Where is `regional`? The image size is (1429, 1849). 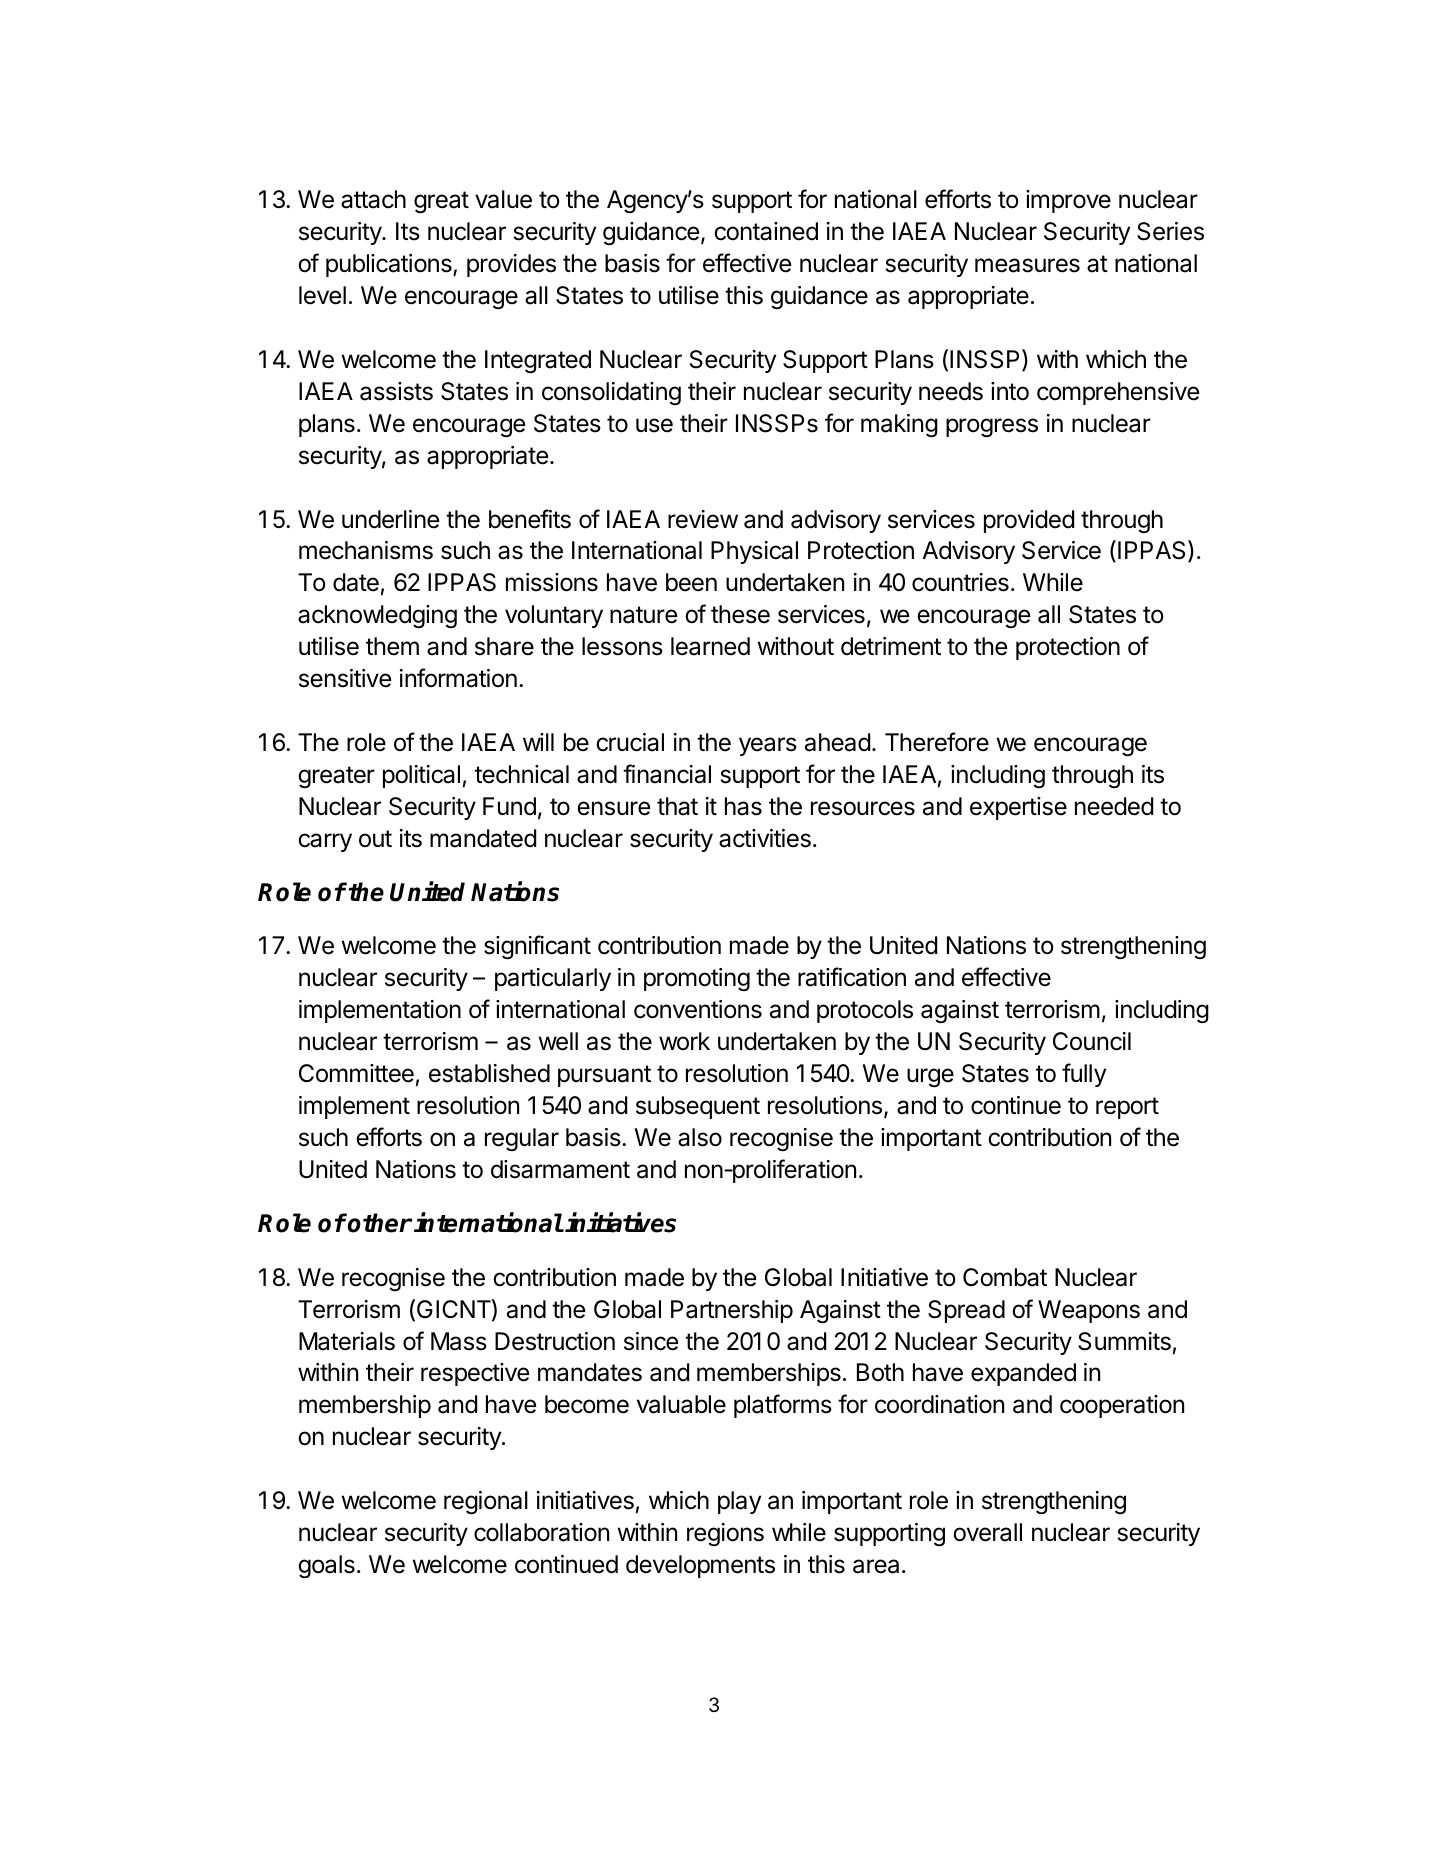
regional is located at coordinates (486, 1503).
